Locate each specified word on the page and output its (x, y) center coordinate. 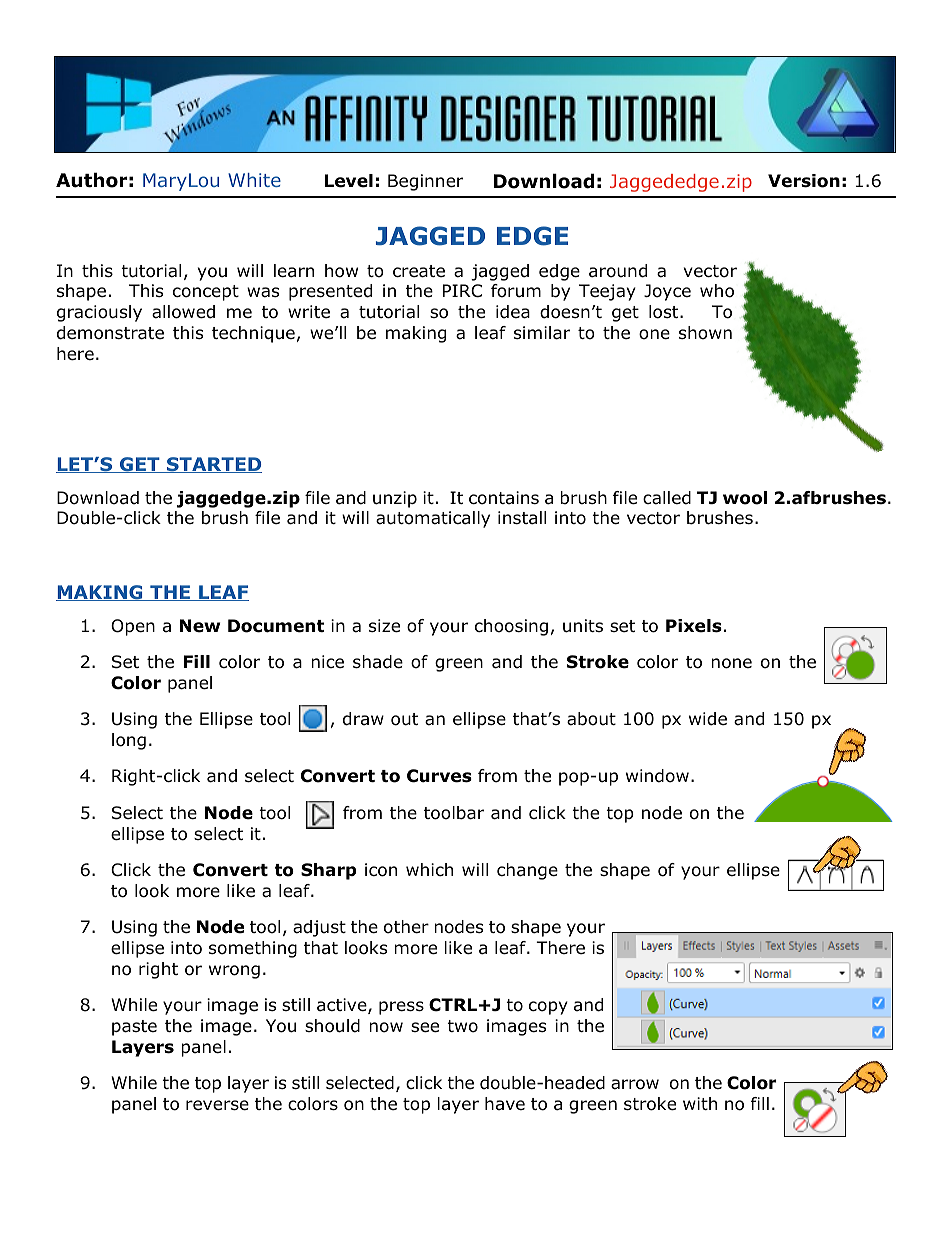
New (200, 626)
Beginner (425, 182)
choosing (511, 627)
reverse (217, 1105)
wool (745, 498)
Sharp (328, 871)
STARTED (213, 465)
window (657, 776)
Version (804, 181)
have (505, 1103)
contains (504, 498)
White (254, 180)
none (731, 663)
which (429, 869)
